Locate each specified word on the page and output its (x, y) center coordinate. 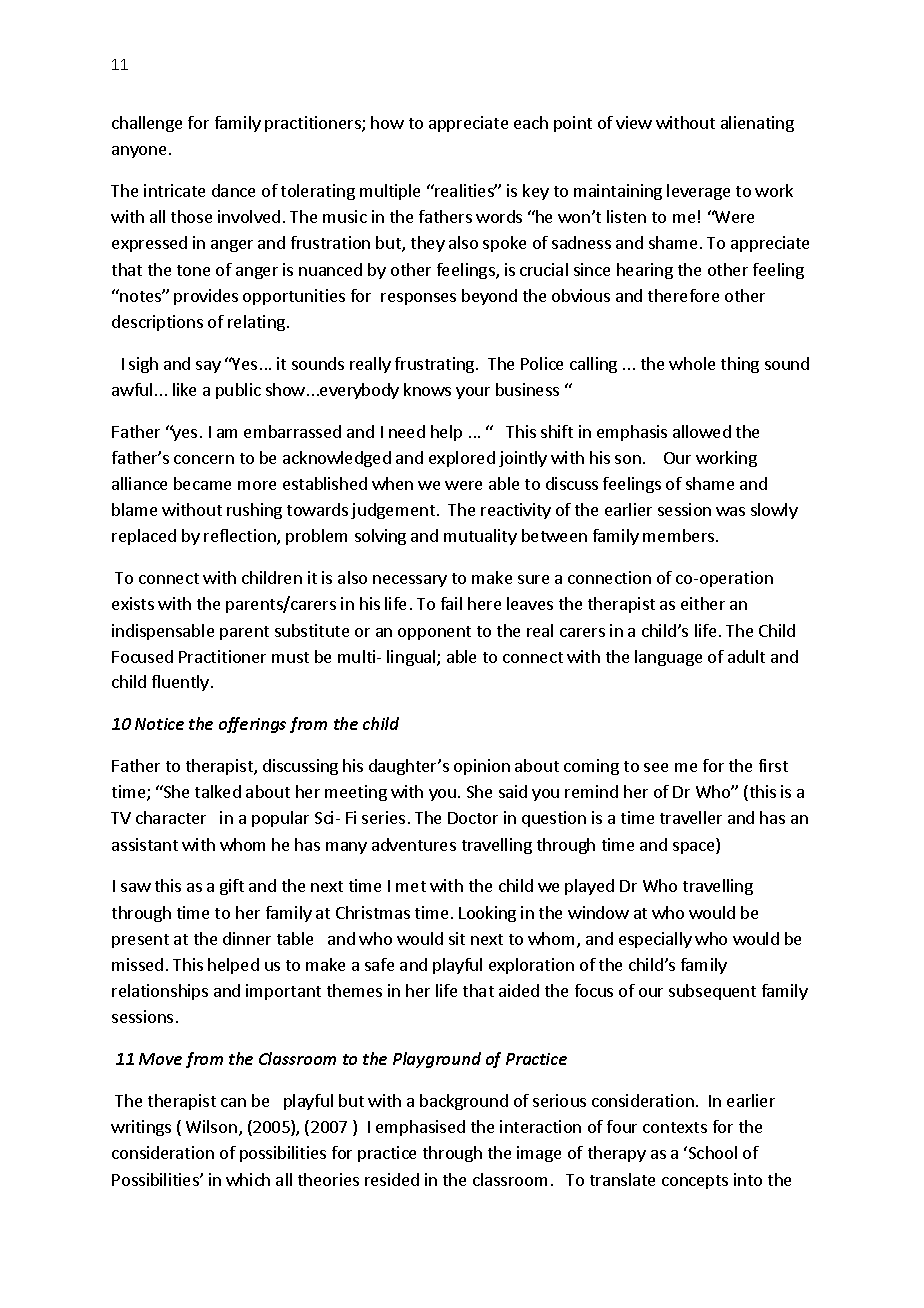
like (184, 389)
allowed (702, 431)
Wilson (211, 1126)
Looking (487, 914)
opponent (434, 633)
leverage (698, 192)
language (668, 658)
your (473, 393)
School (713, 1152)
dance (233, 190)
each (531, 122)
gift (232, 887)
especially (655, 940)
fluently (180, 683)
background (464, 1102)
